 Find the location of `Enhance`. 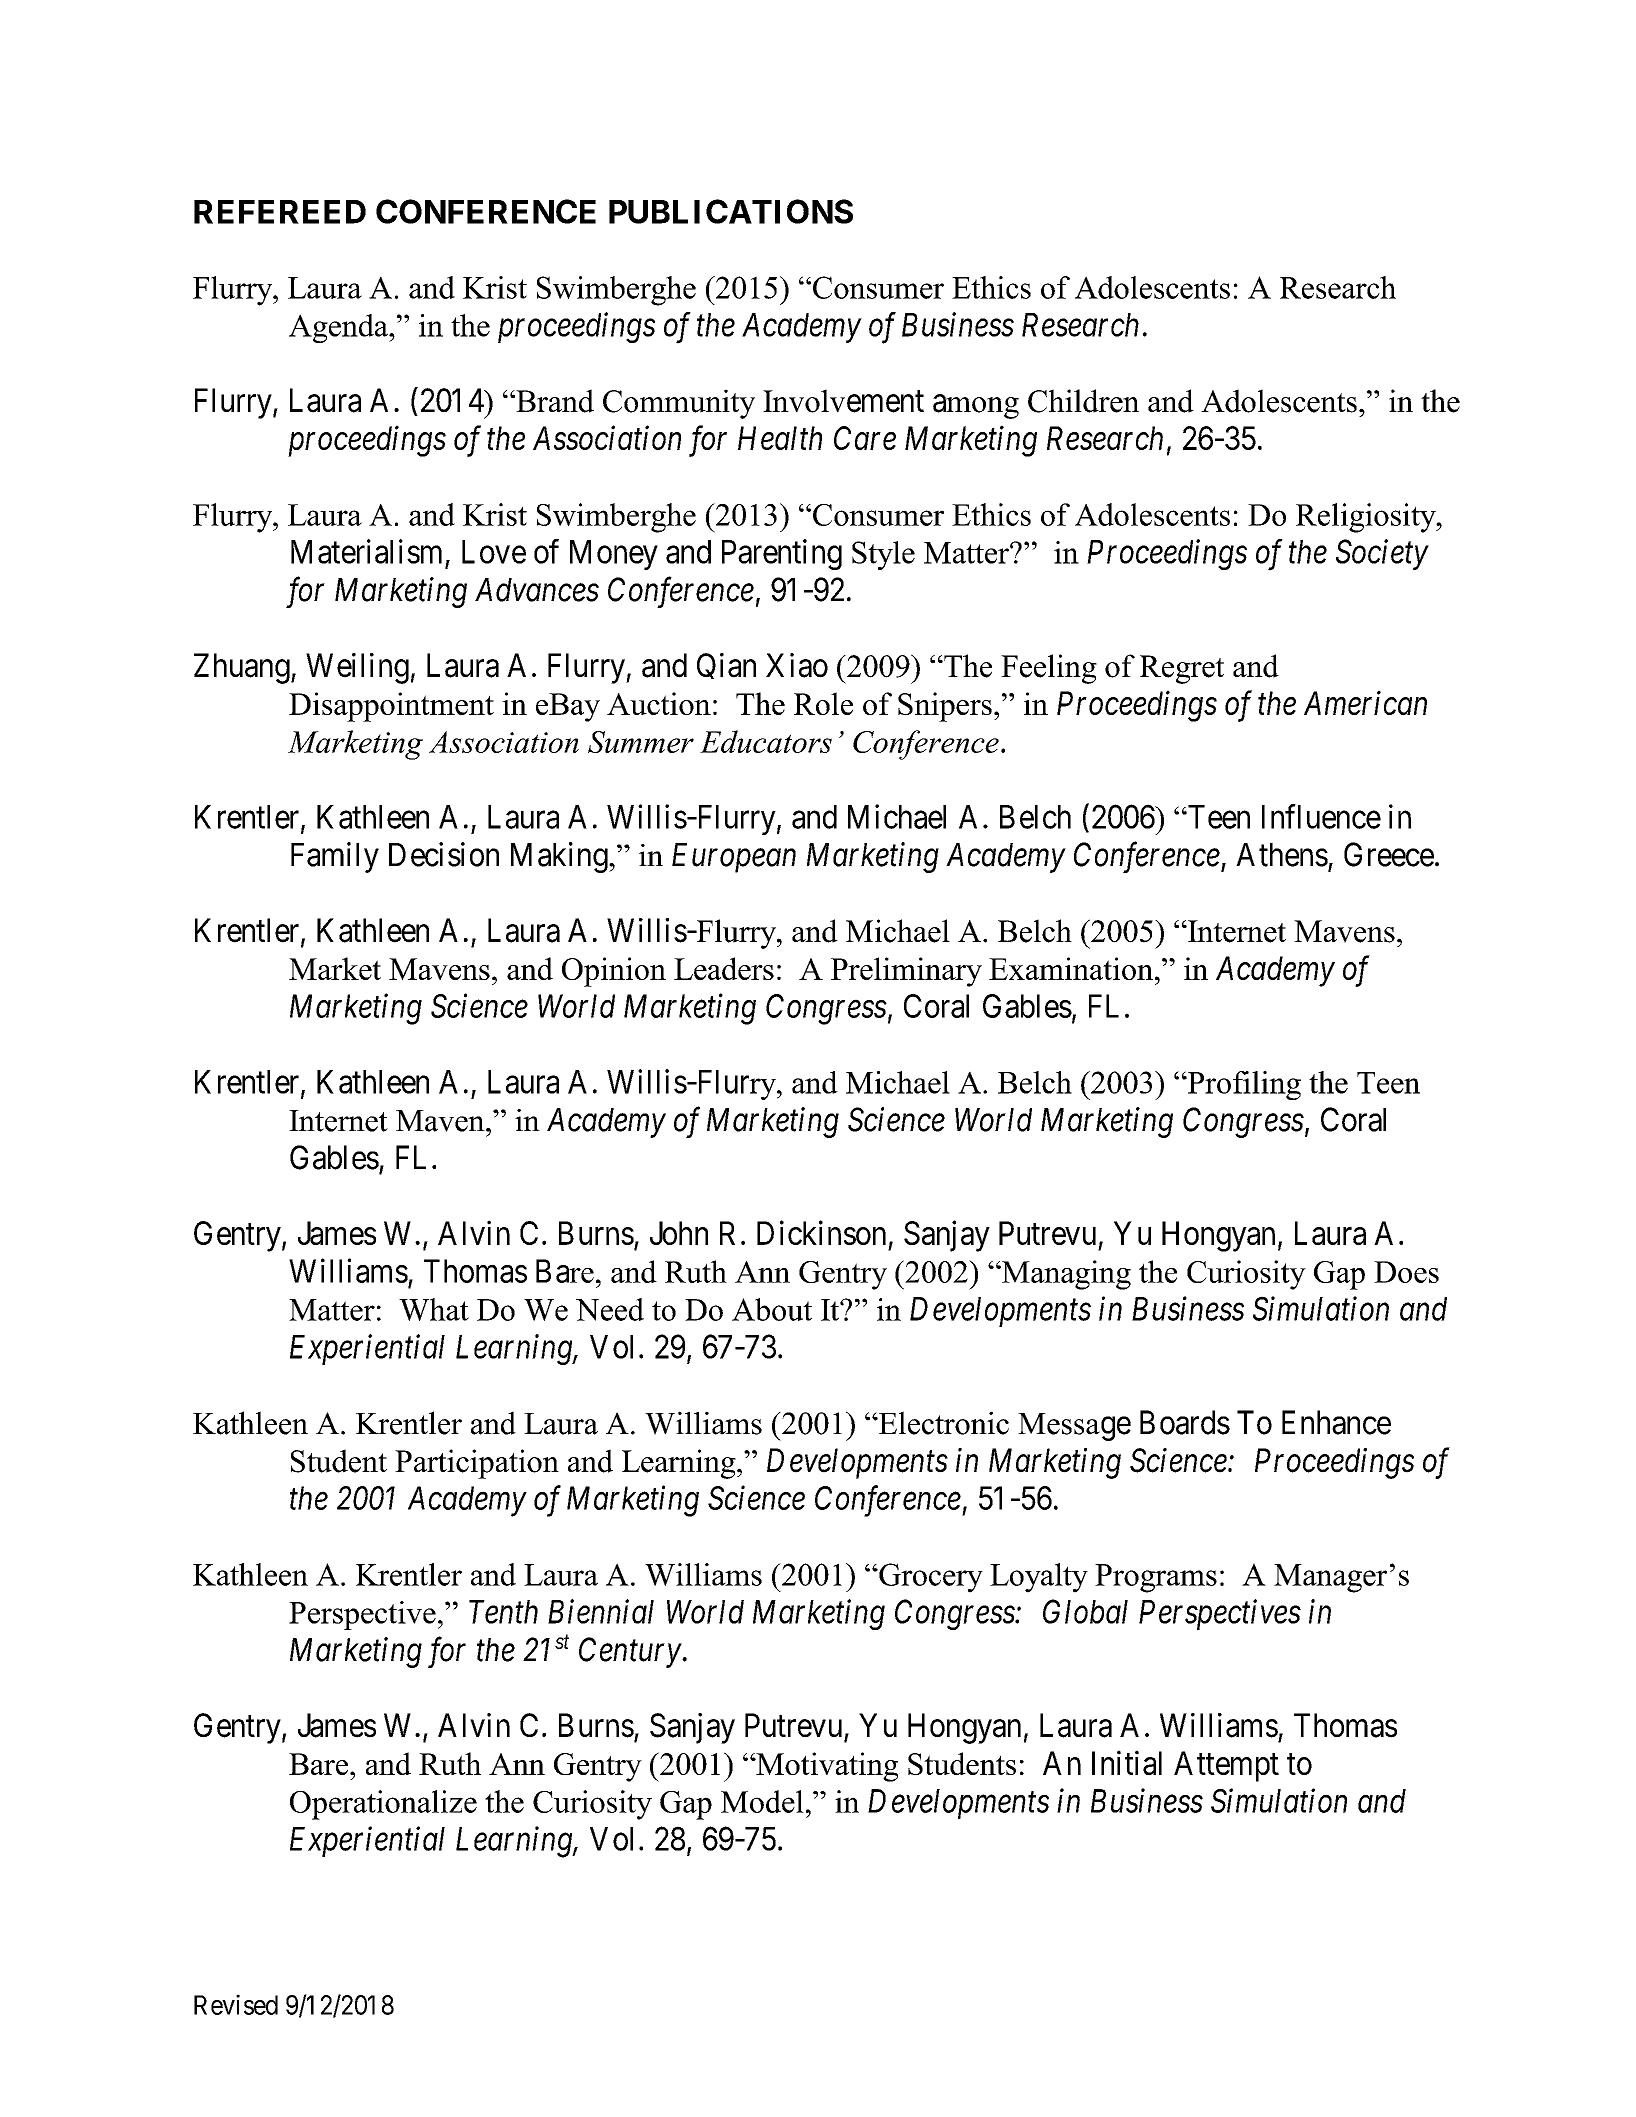

Enhance is located at coordinates (1336, 1422).
